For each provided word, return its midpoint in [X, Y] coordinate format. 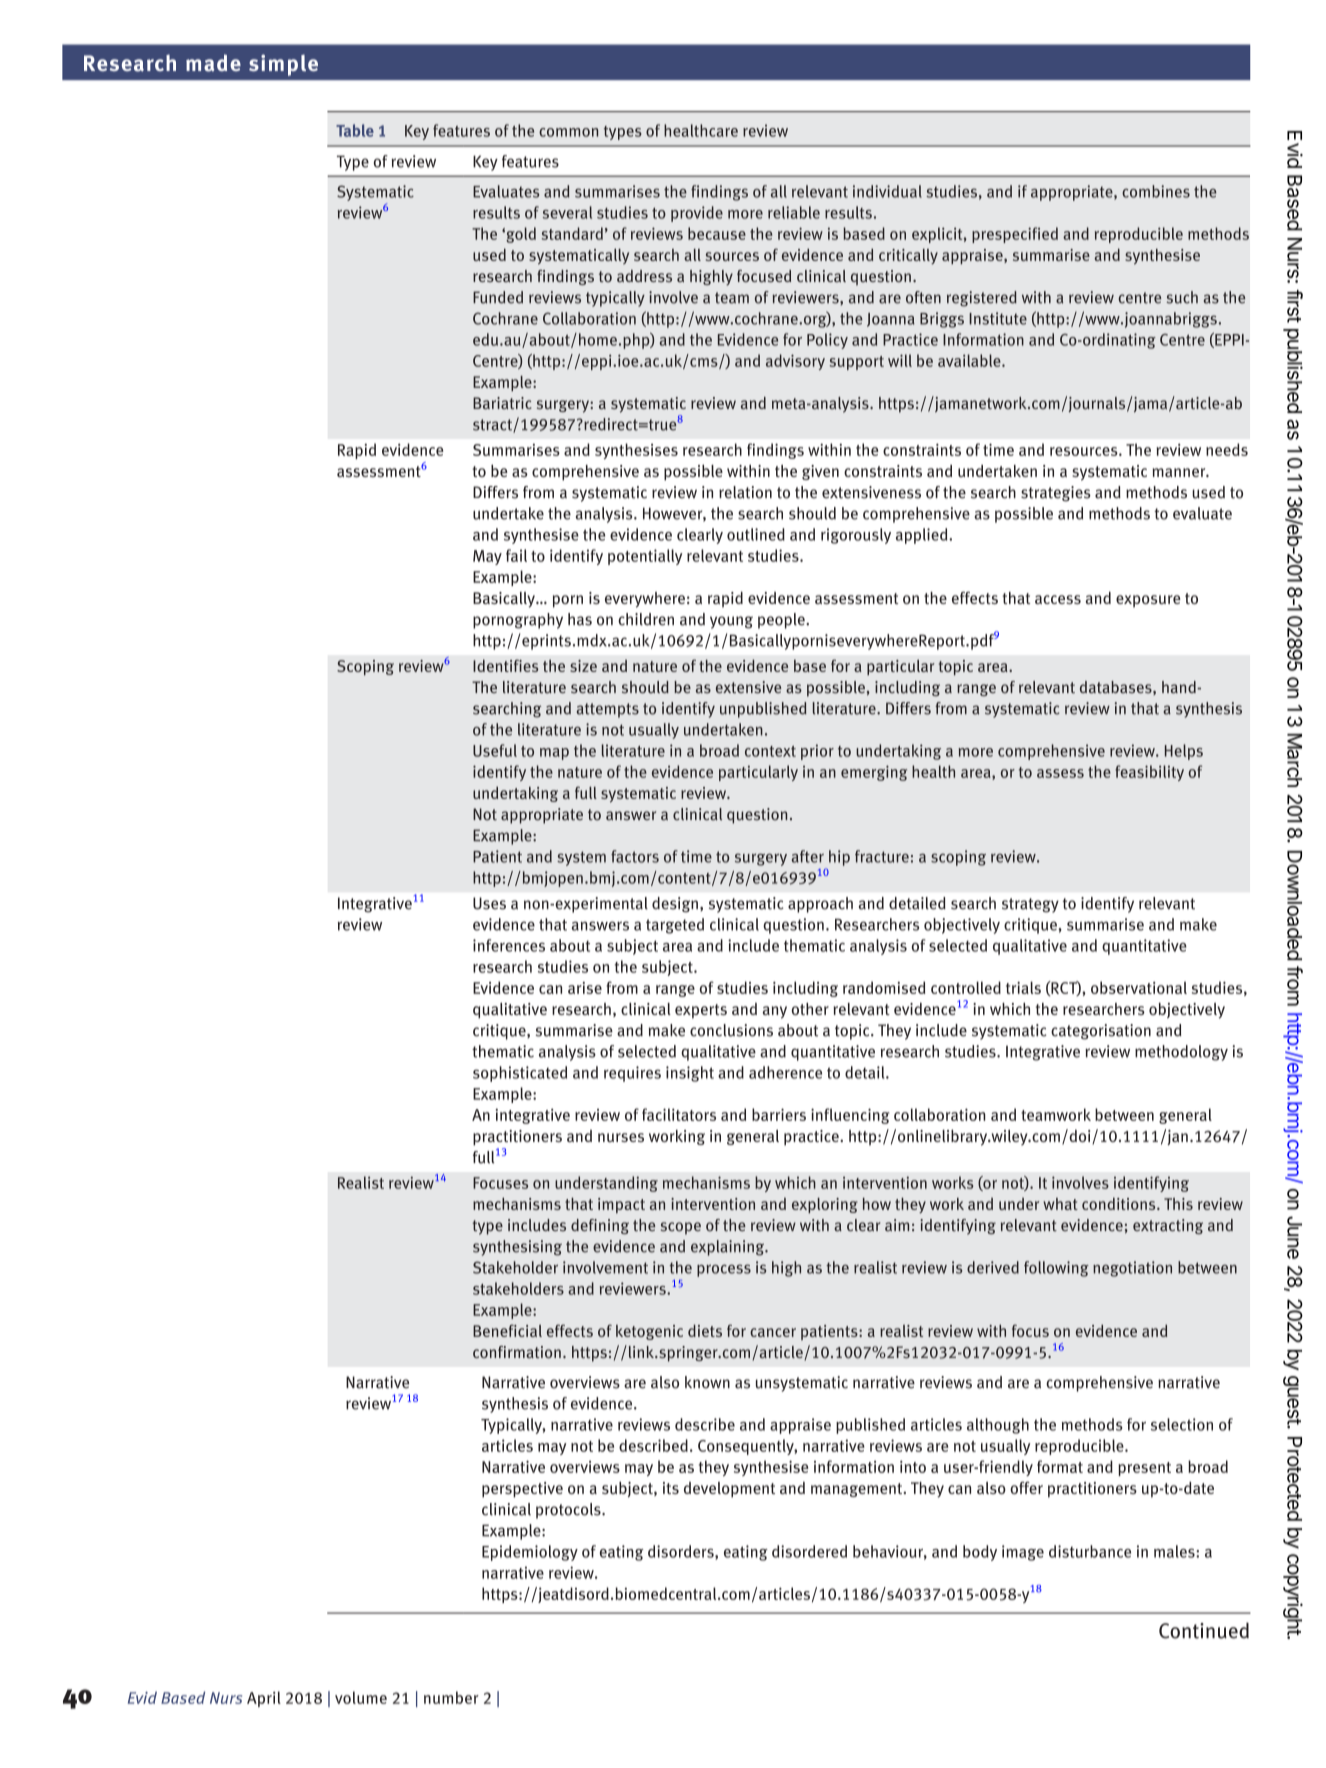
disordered [809, 1551]
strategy [1030, 905]
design [675, 905]
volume [361, 1697]
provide [697, 214]
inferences [509, 945]
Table [355, 130]
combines [1156, 191]
